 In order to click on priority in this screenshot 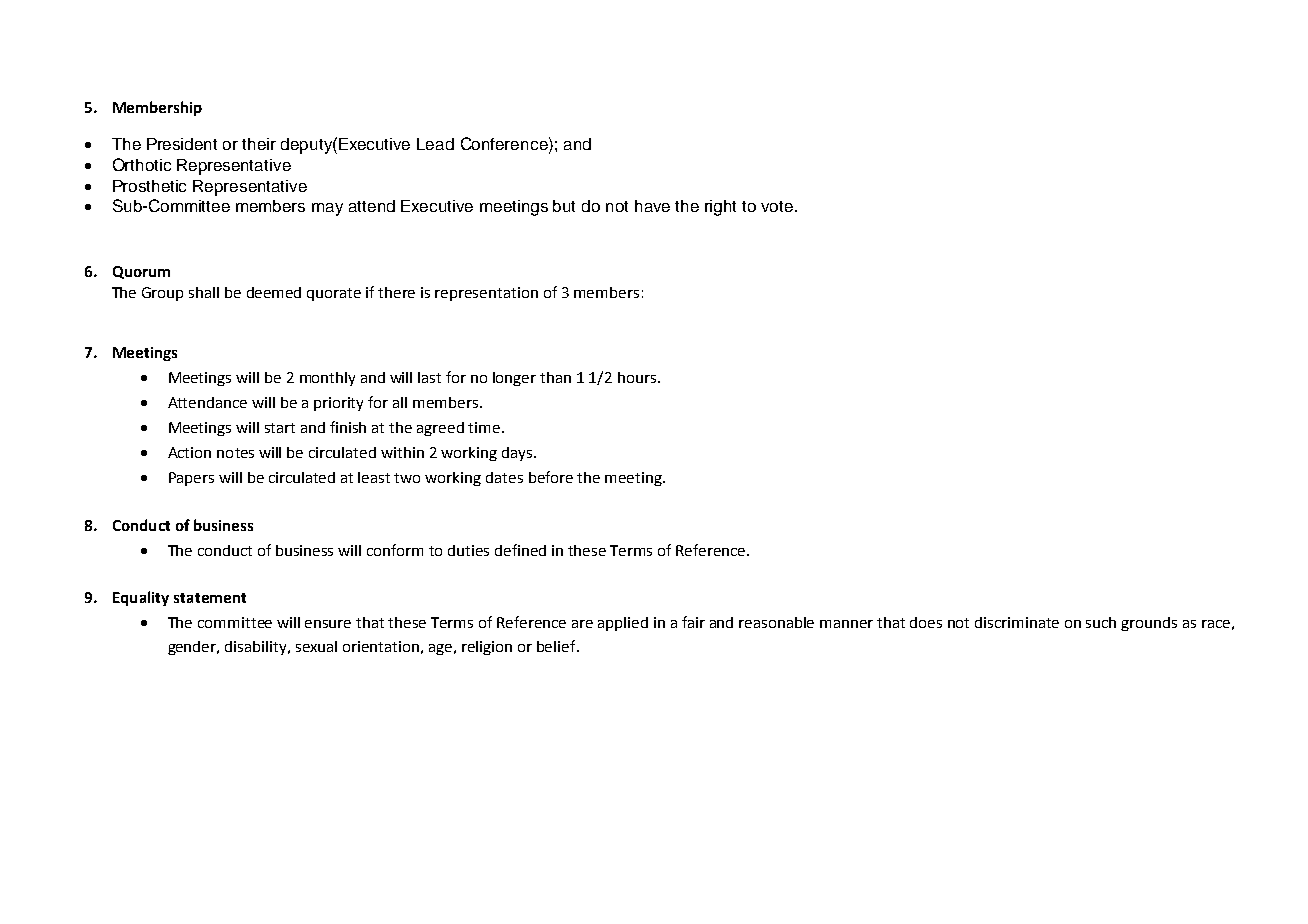, I will do `click(338, 404)`.
